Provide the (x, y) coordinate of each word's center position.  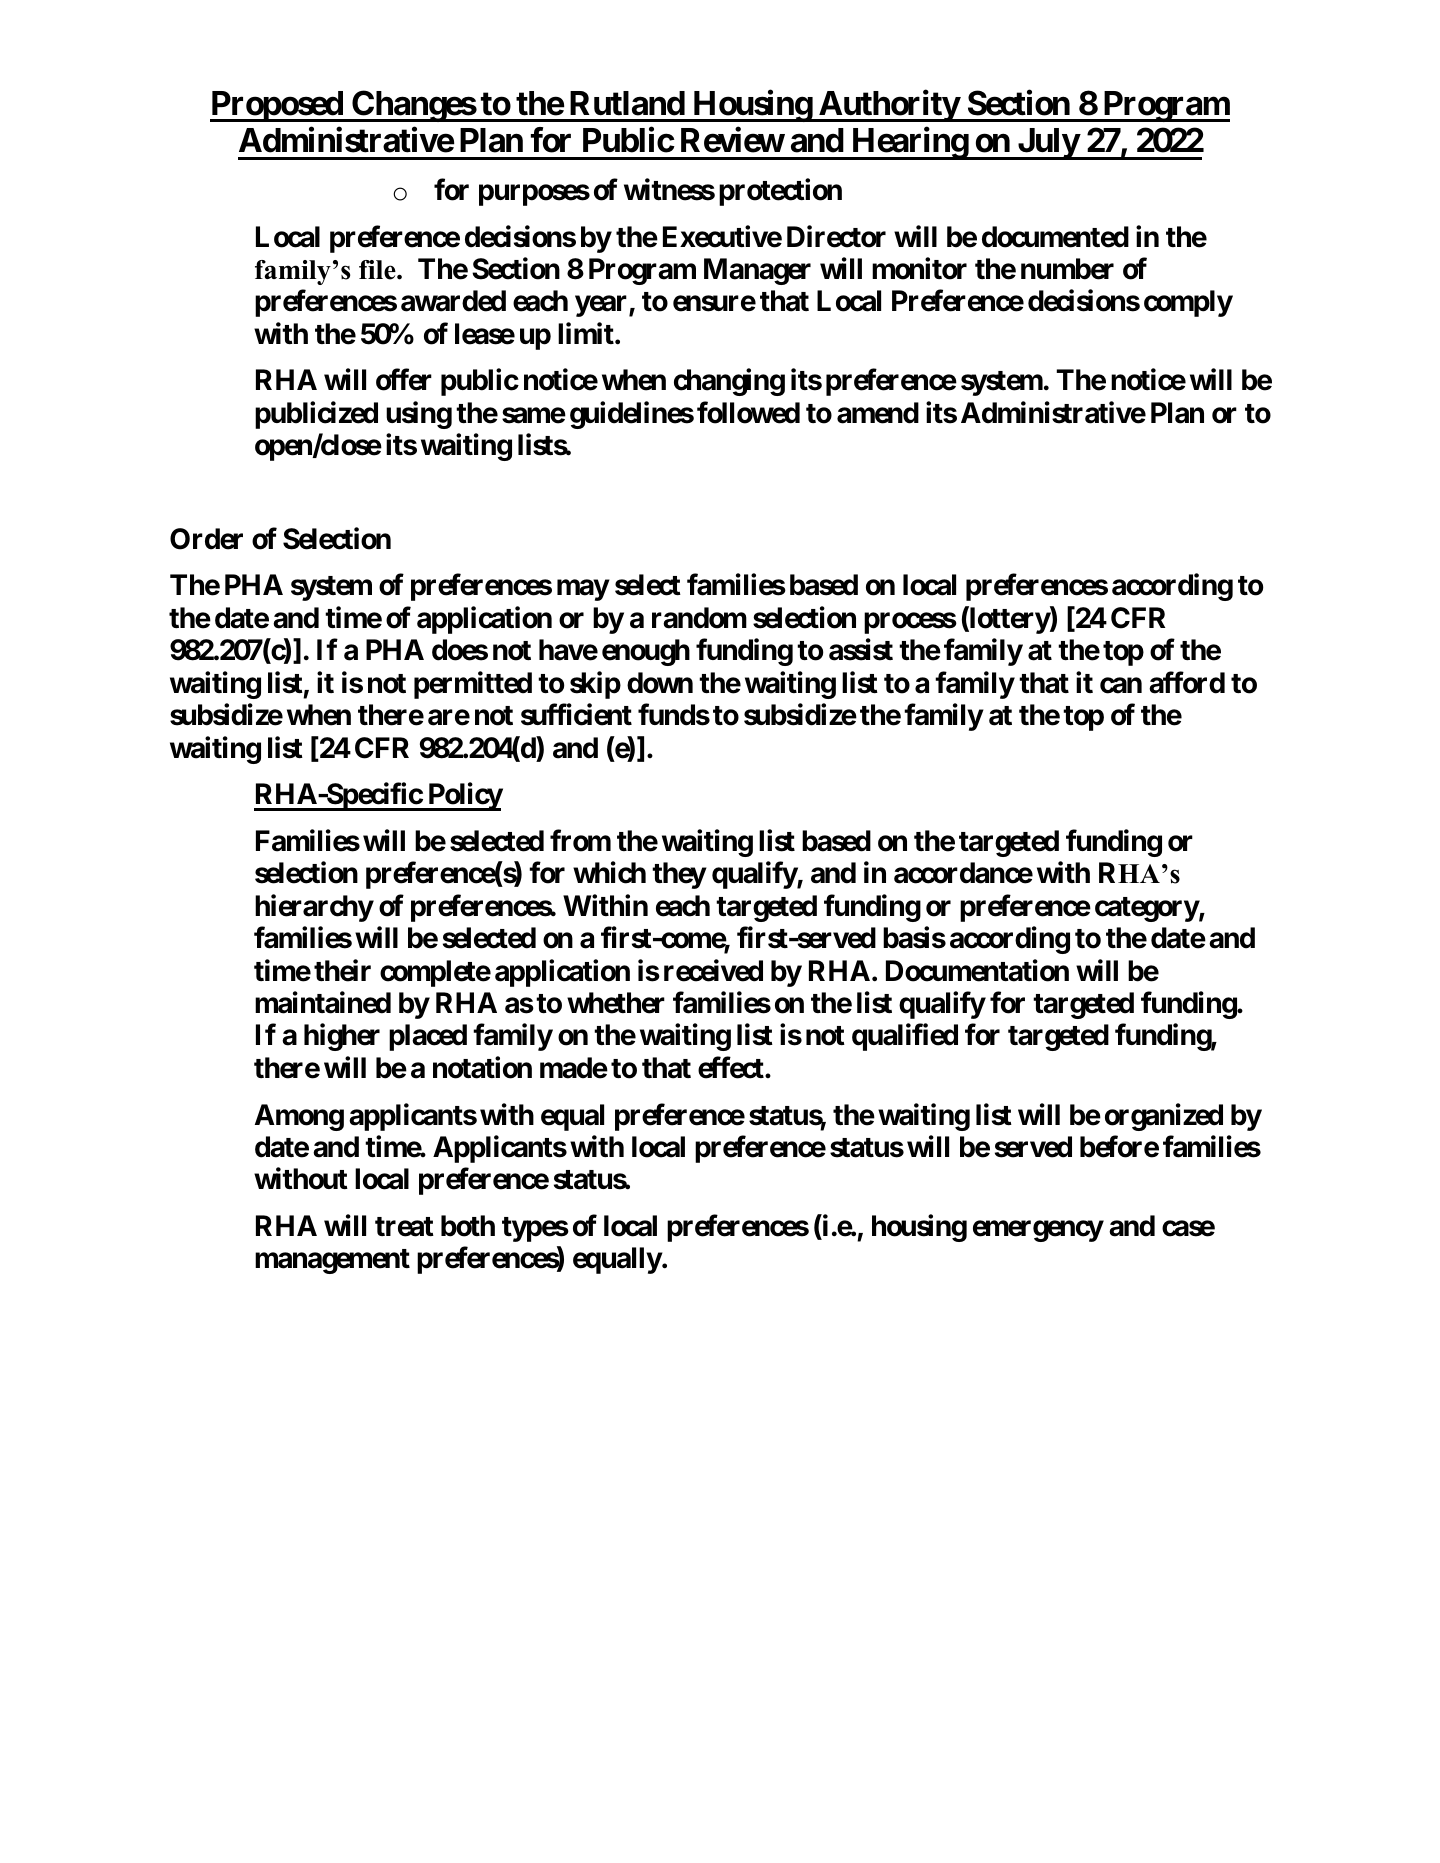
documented (1055, 237)
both (468, 1226)
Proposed (277, 106)
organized (1164, 1117)
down (660, 683)
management (332, 1261)
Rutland (627, 103)
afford (1187, 682)
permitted (473, 685)
